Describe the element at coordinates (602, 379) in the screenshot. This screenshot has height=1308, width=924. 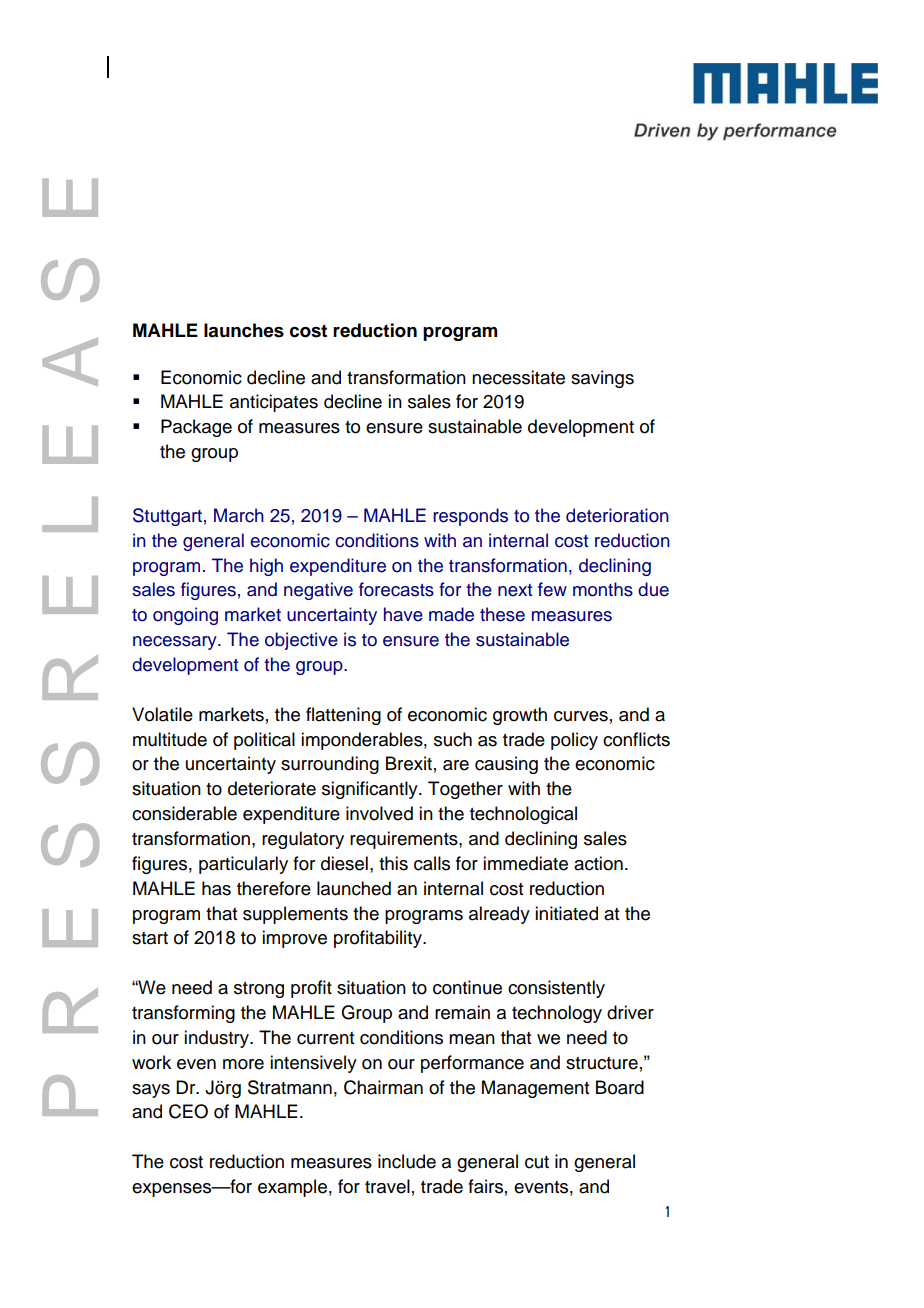
I see `savings` at that location.
